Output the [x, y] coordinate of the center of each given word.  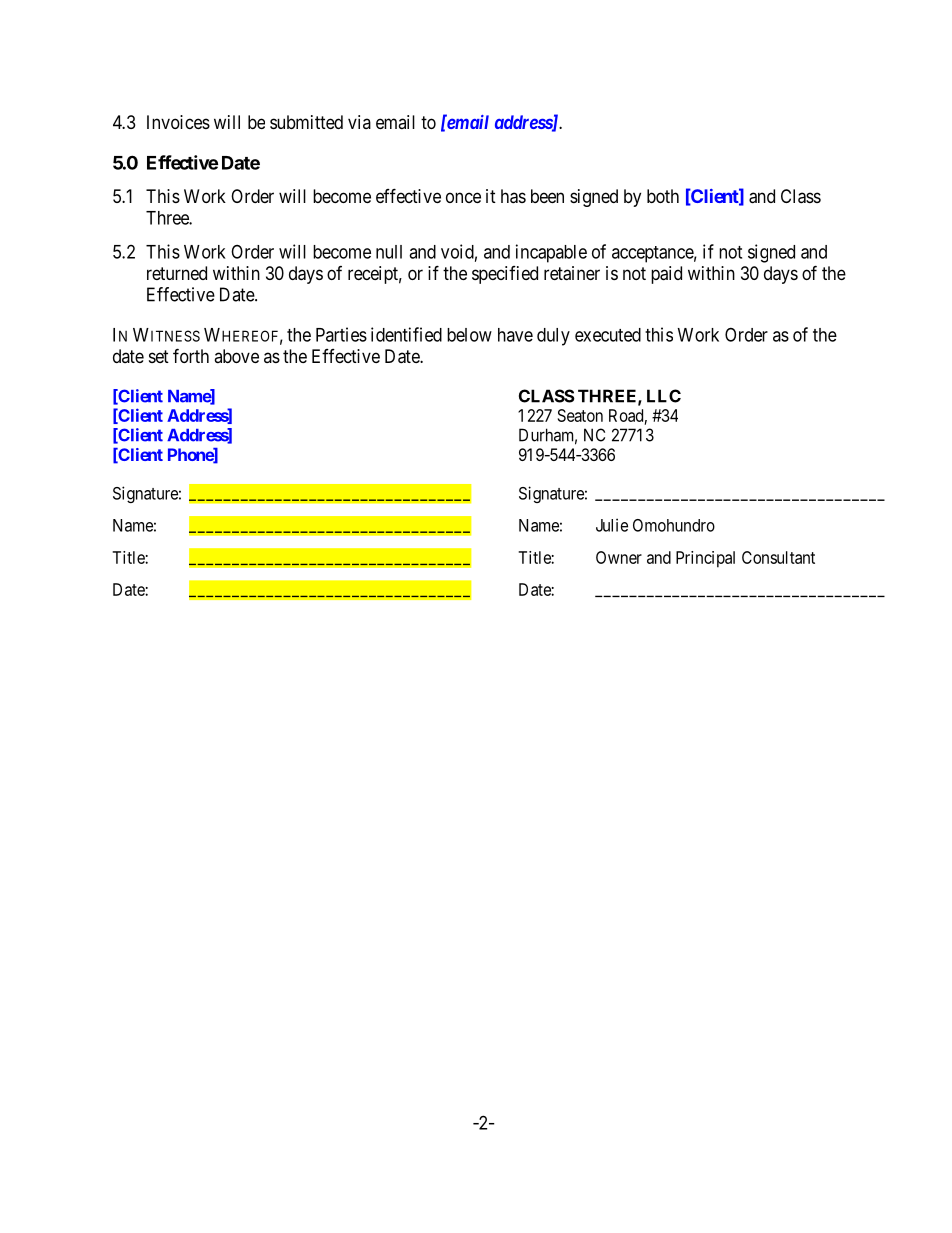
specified [505, 275]
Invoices [178, 122]
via [359, 122]
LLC [664, 396]
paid [666, 275]
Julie [612, 525]
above [236, 356]
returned [177, 273]
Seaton [580, 415]
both [663, 196]
